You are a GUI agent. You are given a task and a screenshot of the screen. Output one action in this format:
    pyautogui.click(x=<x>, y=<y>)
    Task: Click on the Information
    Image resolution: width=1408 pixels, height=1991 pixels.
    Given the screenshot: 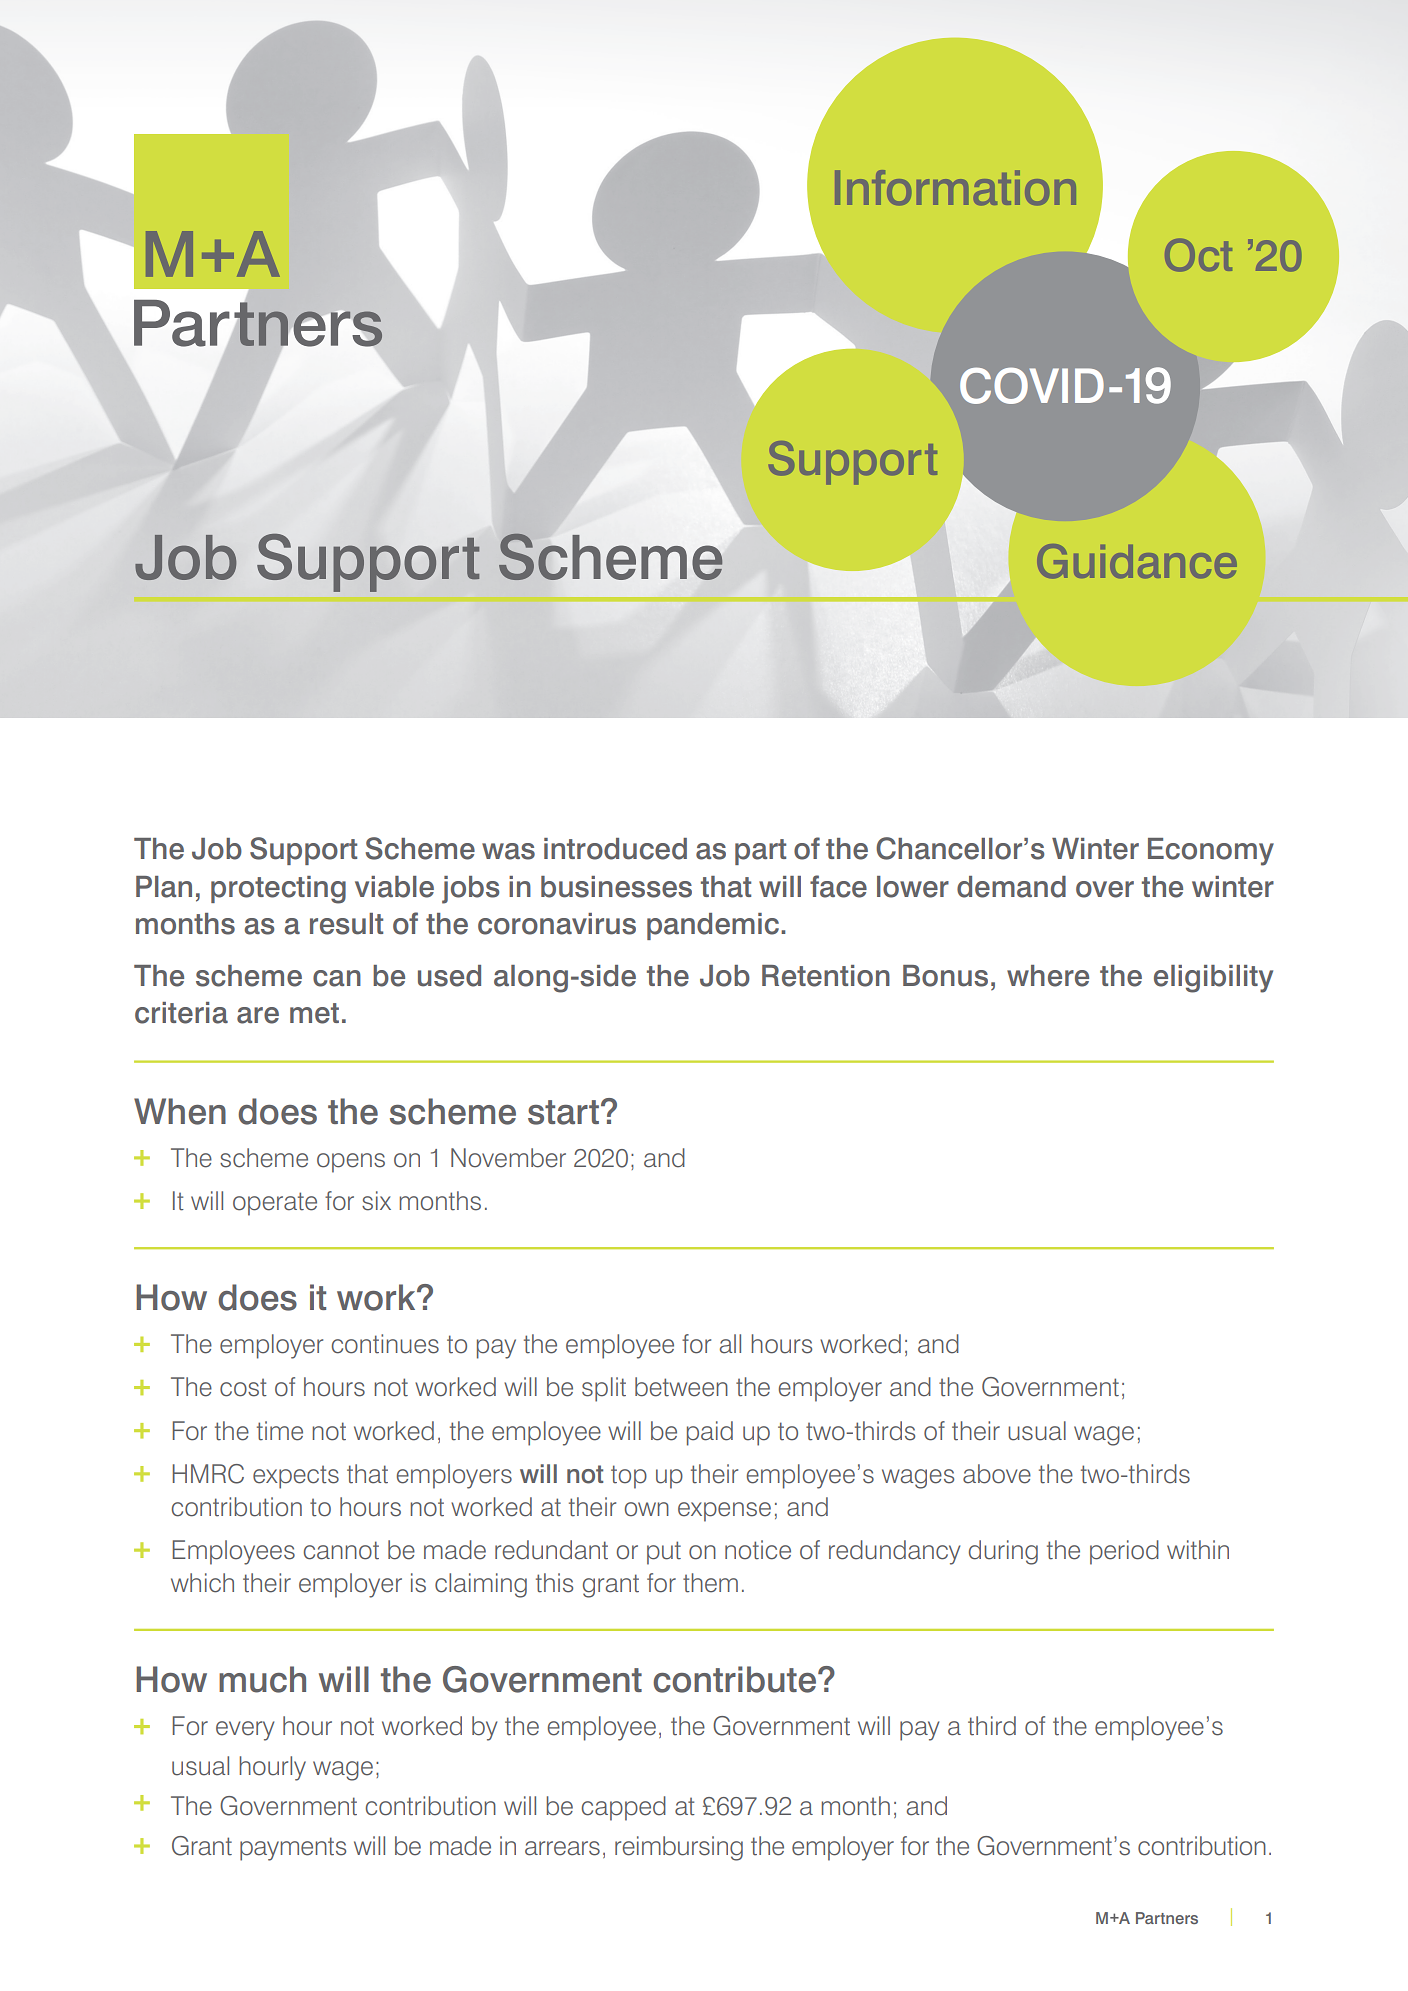 What is the action you would take?
    pyautogui.click(x=955, y=188)
